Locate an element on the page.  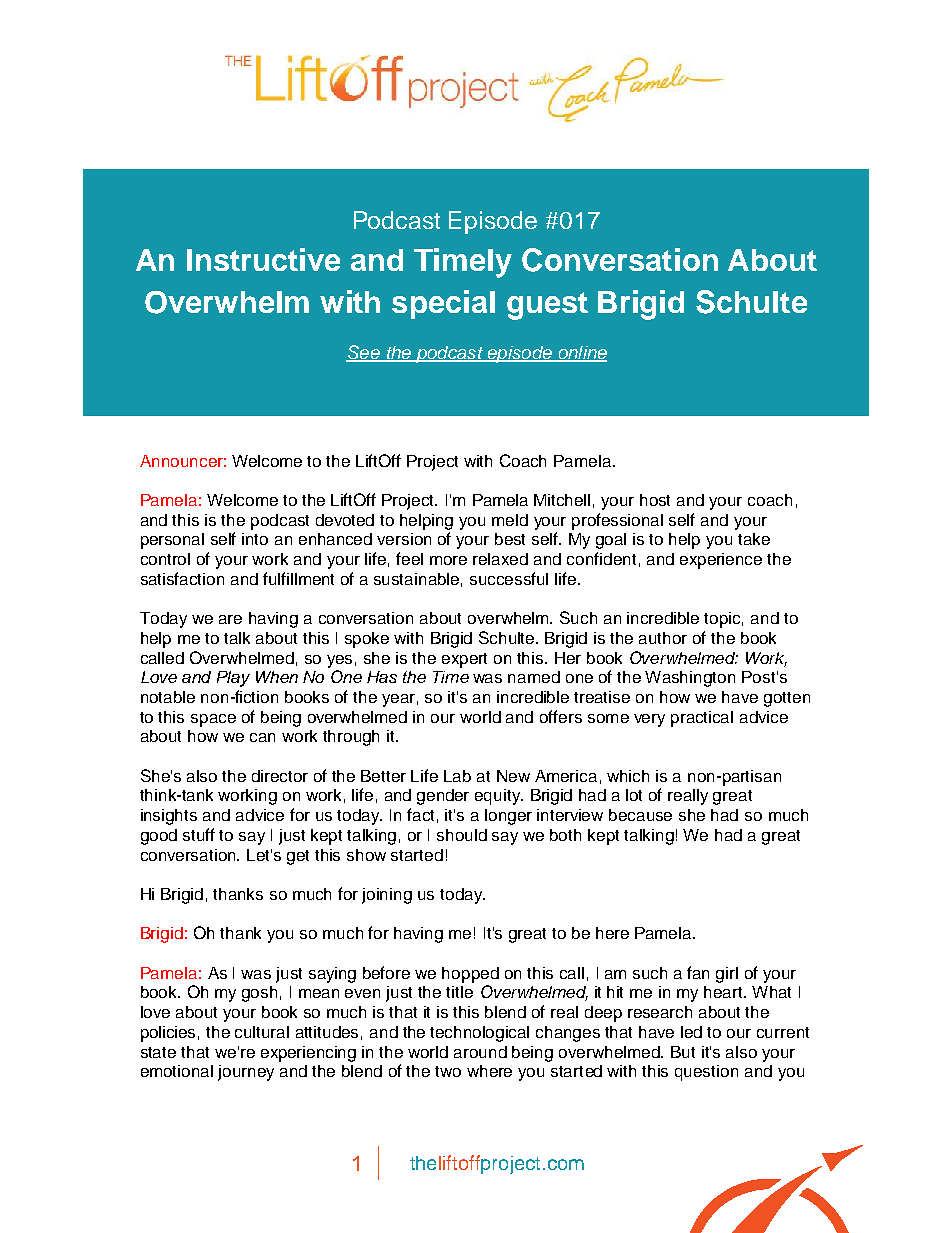
special is located at coordinates (443, 304).
